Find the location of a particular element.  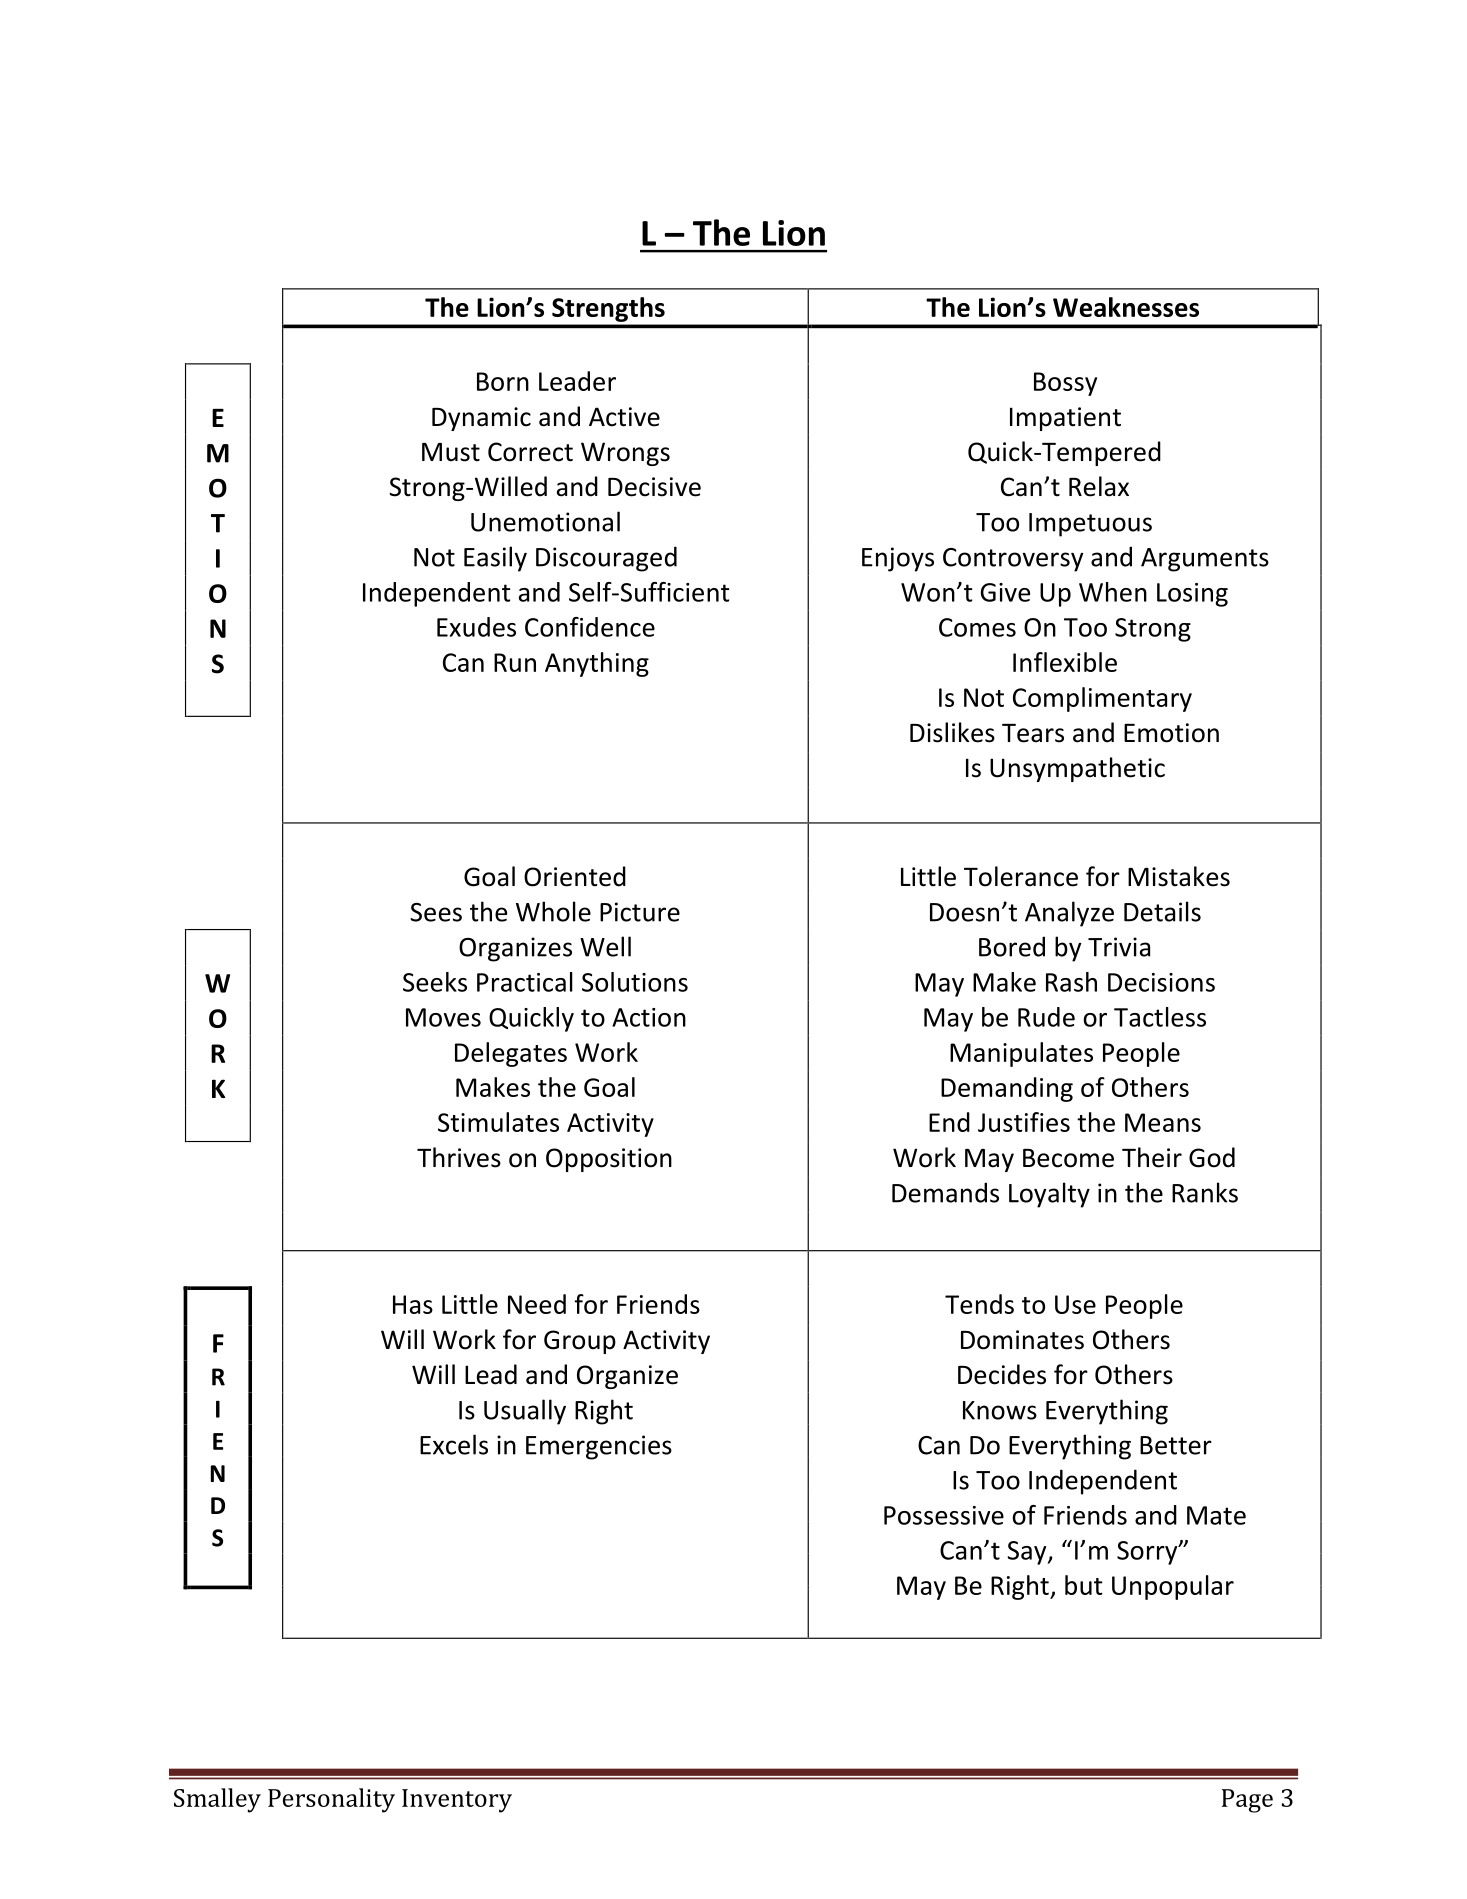

Active is located at coordinates (624, 417).
